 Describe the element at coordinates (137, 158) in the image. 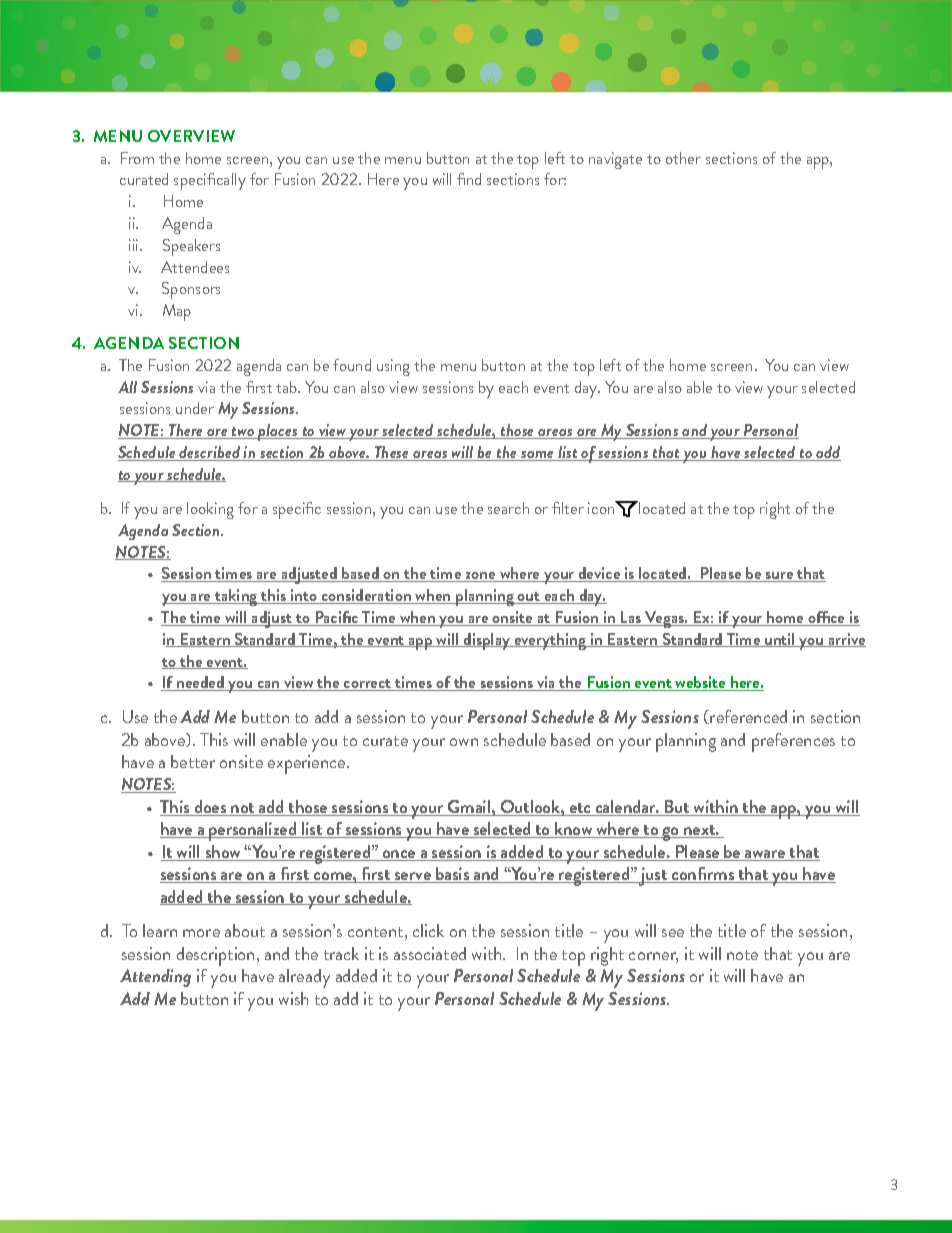

I see `From` at that location.
